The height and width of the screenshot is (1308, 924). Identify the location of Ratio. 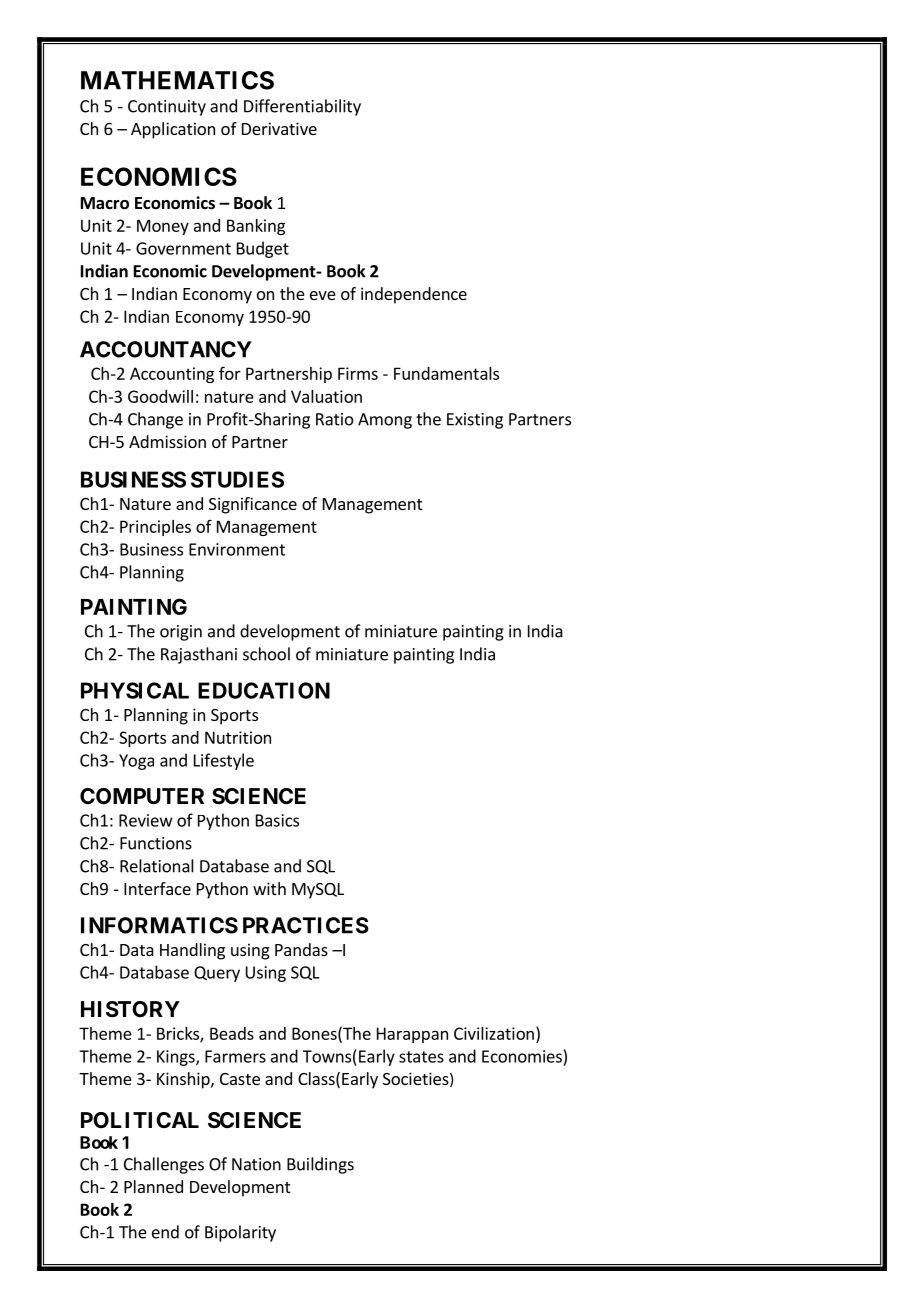
(334, 419).
